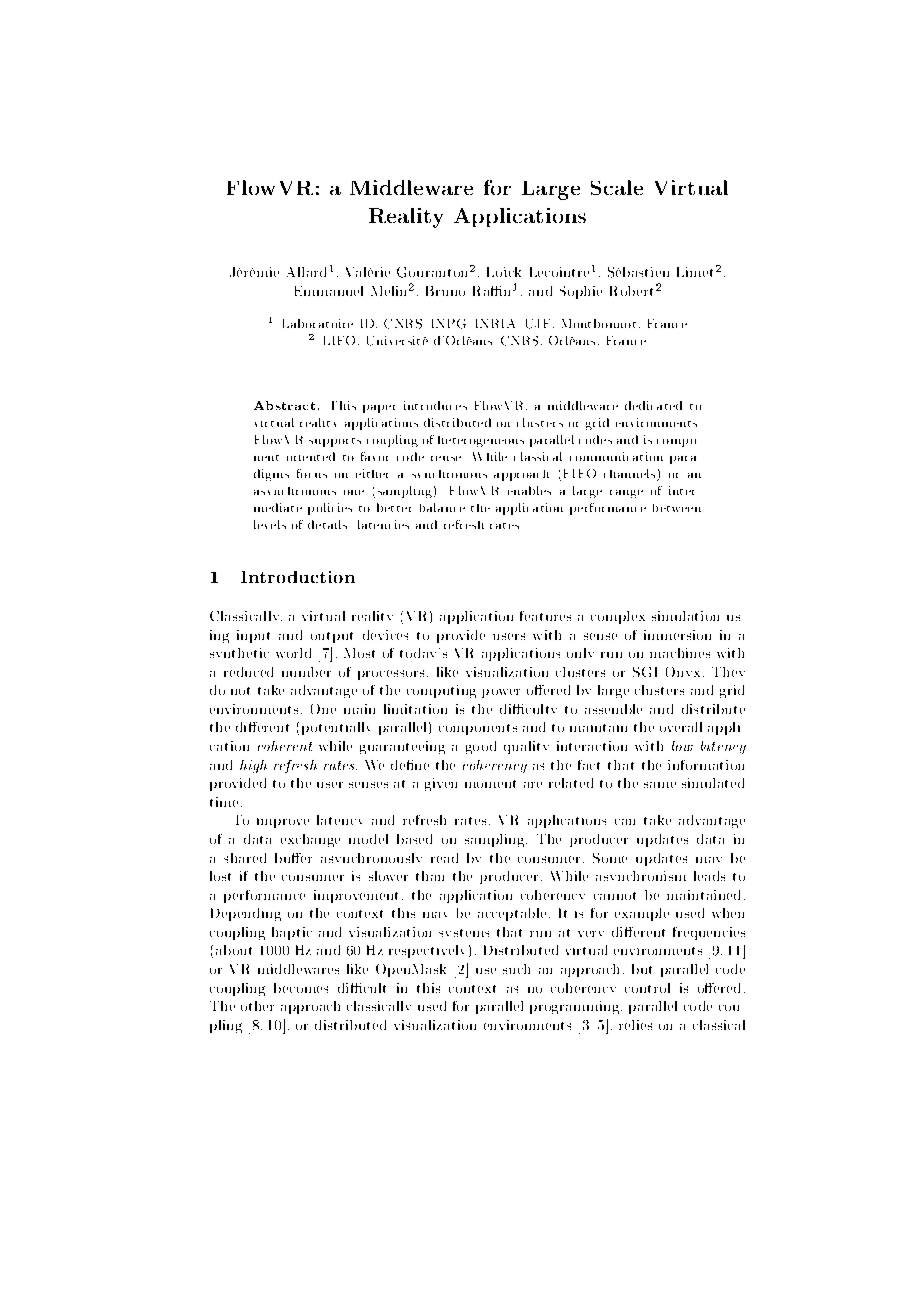  I want to click on read, so click(444, 858).
